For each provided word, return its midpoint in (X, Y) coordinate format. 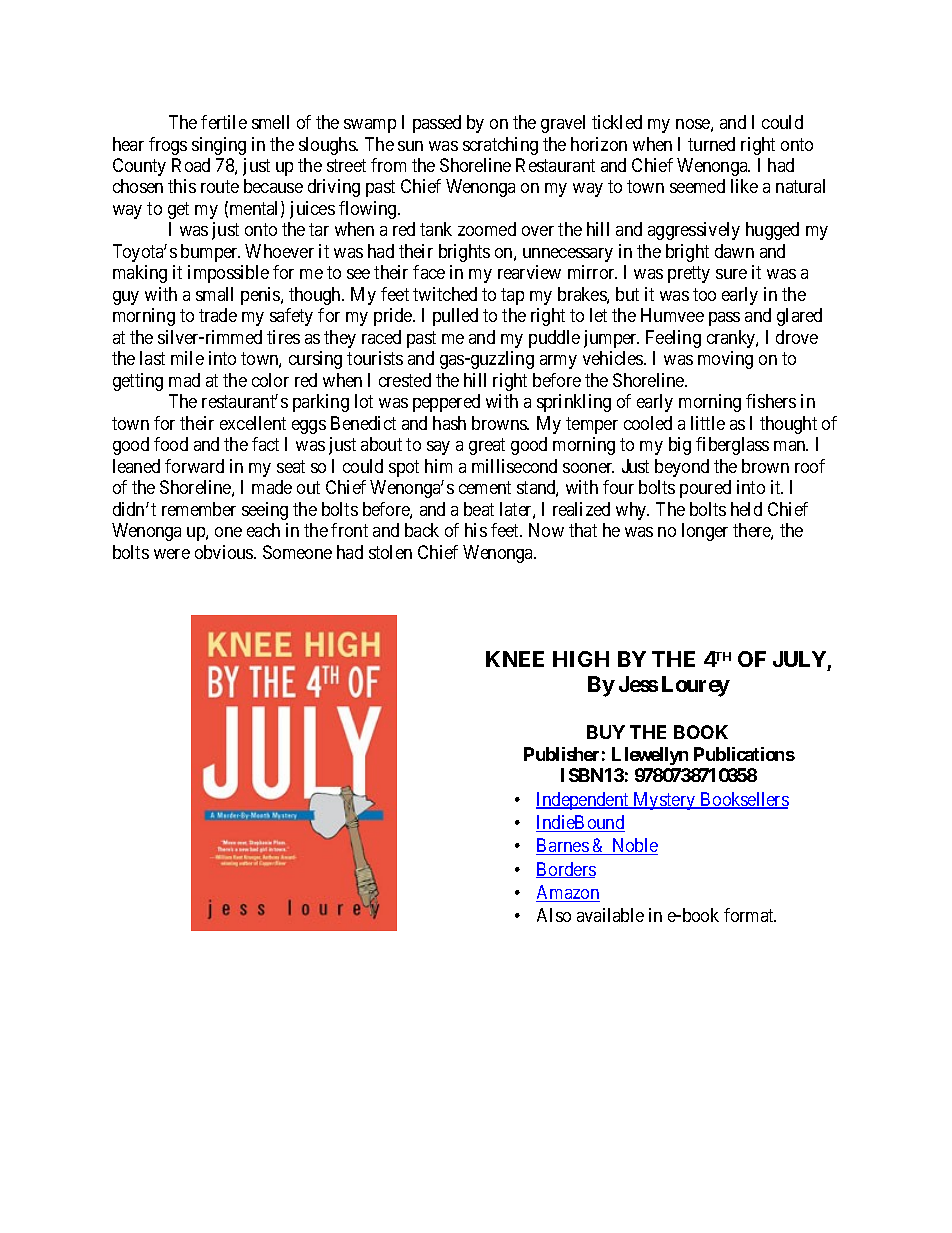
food (171, 444)
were (172, 554)
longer (705, 532)
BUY (606, 732)
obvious (225, 552)
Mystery (664, 801)
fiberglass (732, 446)
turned (711, 144)
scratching (500, 146)
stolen (390, 552)
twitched (445, 294)
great (487, 447)
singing (219, 146)
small (214, 294)
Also (554, 915)
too (704, 294)
